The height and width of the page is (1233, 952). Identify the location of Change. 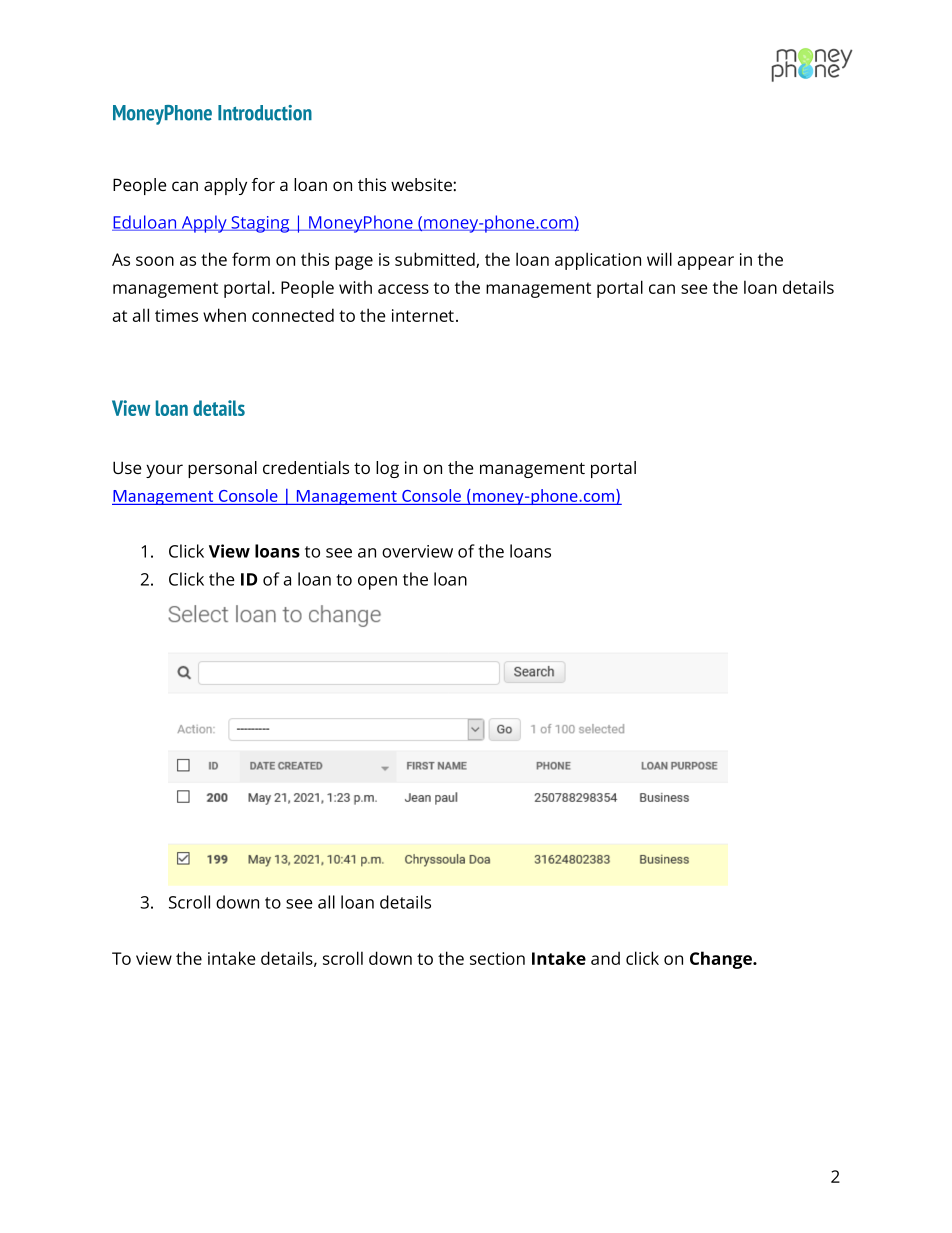
(722, 960).
